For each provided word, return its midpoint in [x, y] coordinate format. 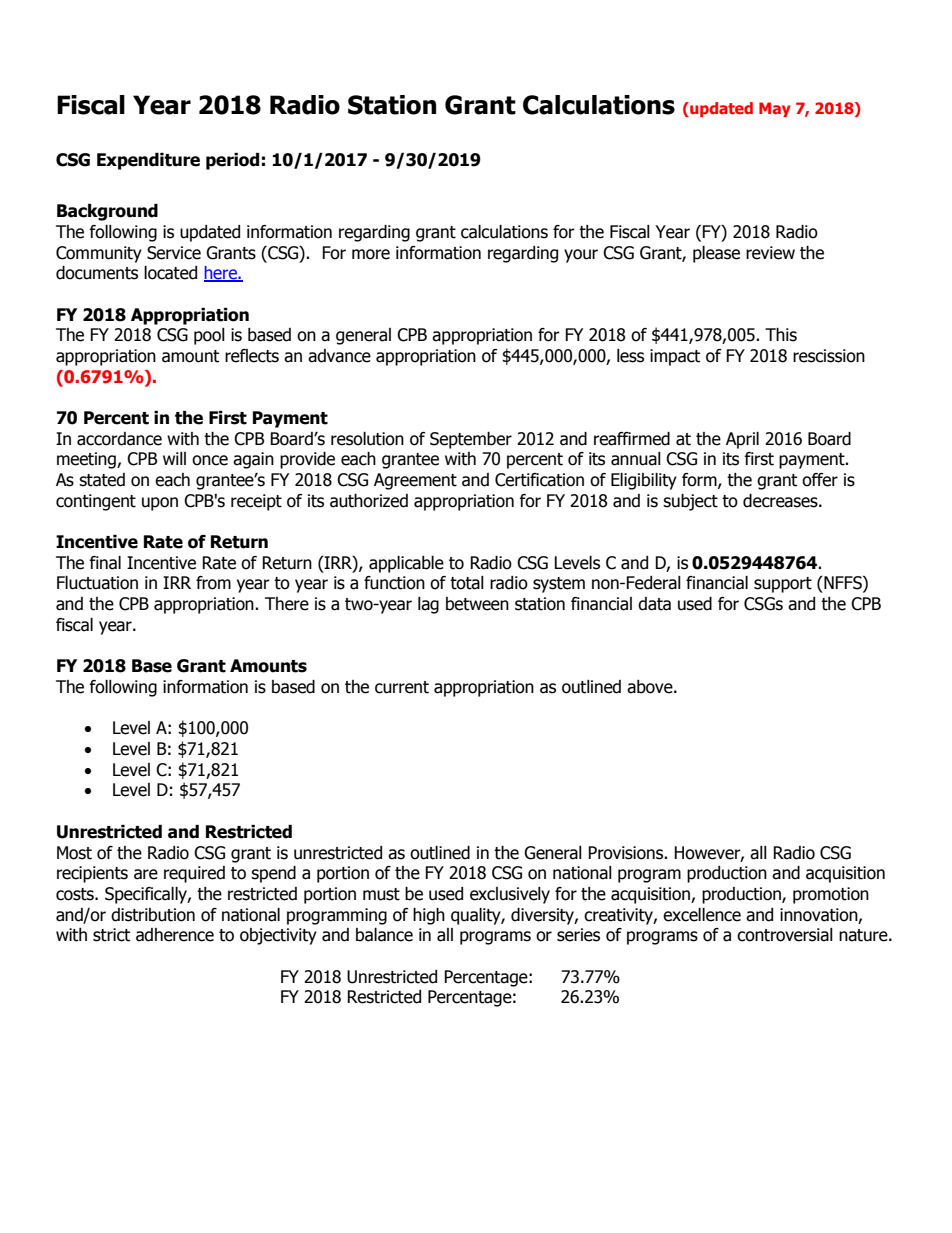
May [775, 109]
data [654, 604]
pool [209, 336]
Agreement [415, 481]
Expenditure [148, 161]
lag [428, 605]
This [781, 335]
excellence [702, 915]
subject [690, 502]
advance [339, 356]
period [232, 161]
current [402, 687]
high [429, 916]
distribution [153, 915]
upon [160, 504]
